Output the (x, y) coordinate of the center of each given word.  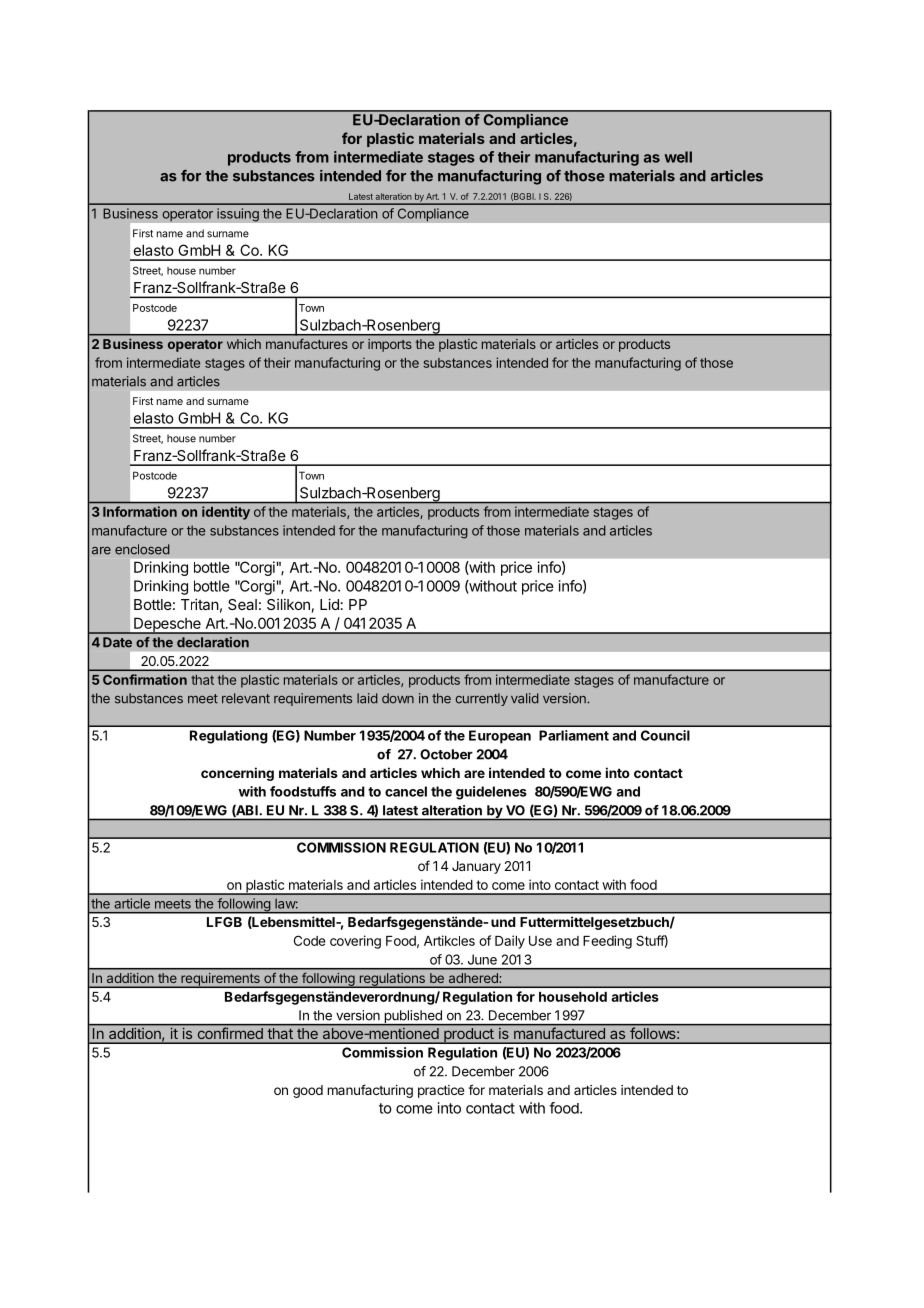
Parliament (574, 735)
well (678, 157)
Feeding (607, 942)
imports (390, 345)
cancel (406, 791)
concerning (237, 774)
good (308, 1091)
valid (525, 698)
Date (117, 642)
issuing (238, 215)
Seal (242, 604)
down (398, 698)
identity (226, 513)
